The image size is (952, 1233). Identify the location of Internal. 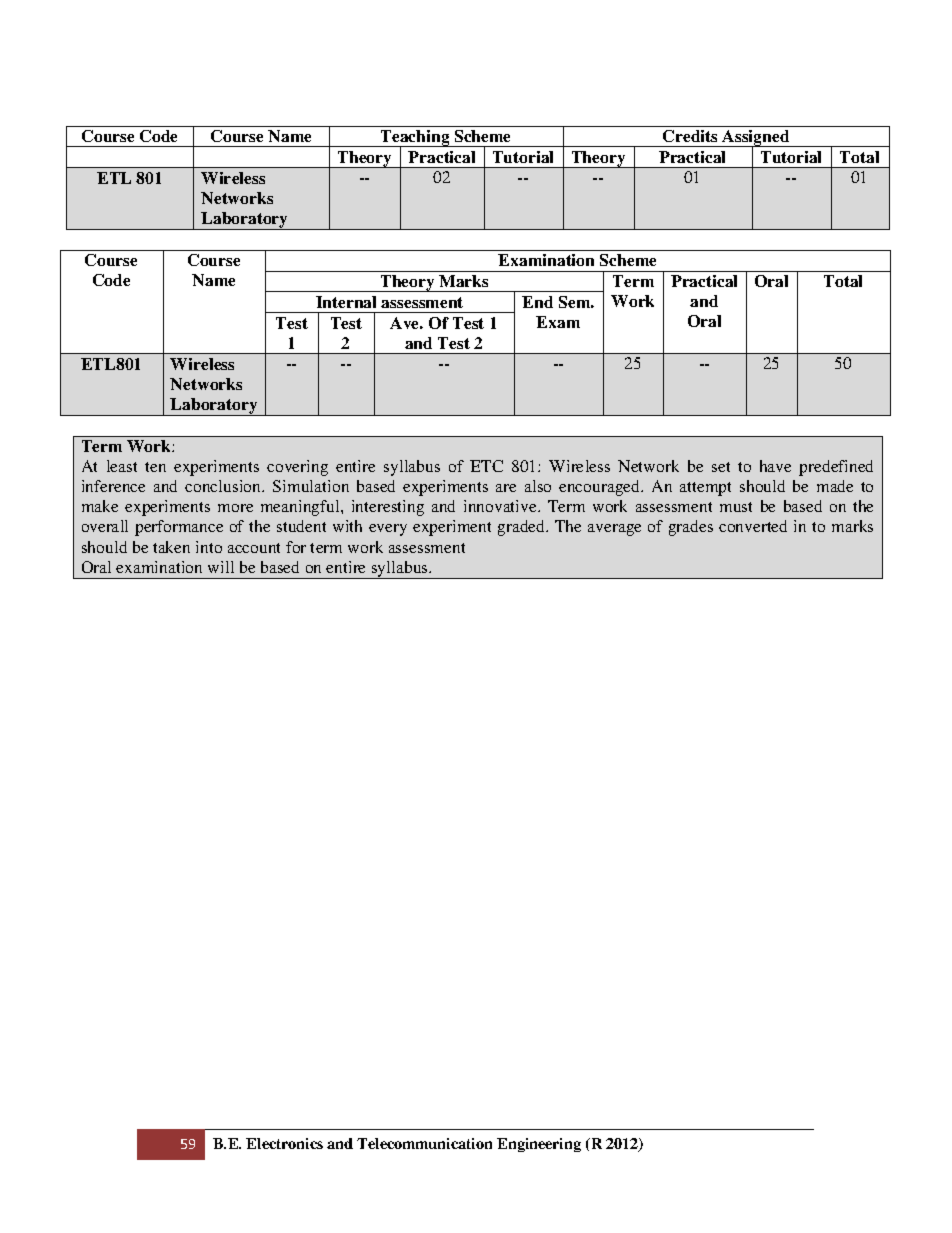
(346, 302).
